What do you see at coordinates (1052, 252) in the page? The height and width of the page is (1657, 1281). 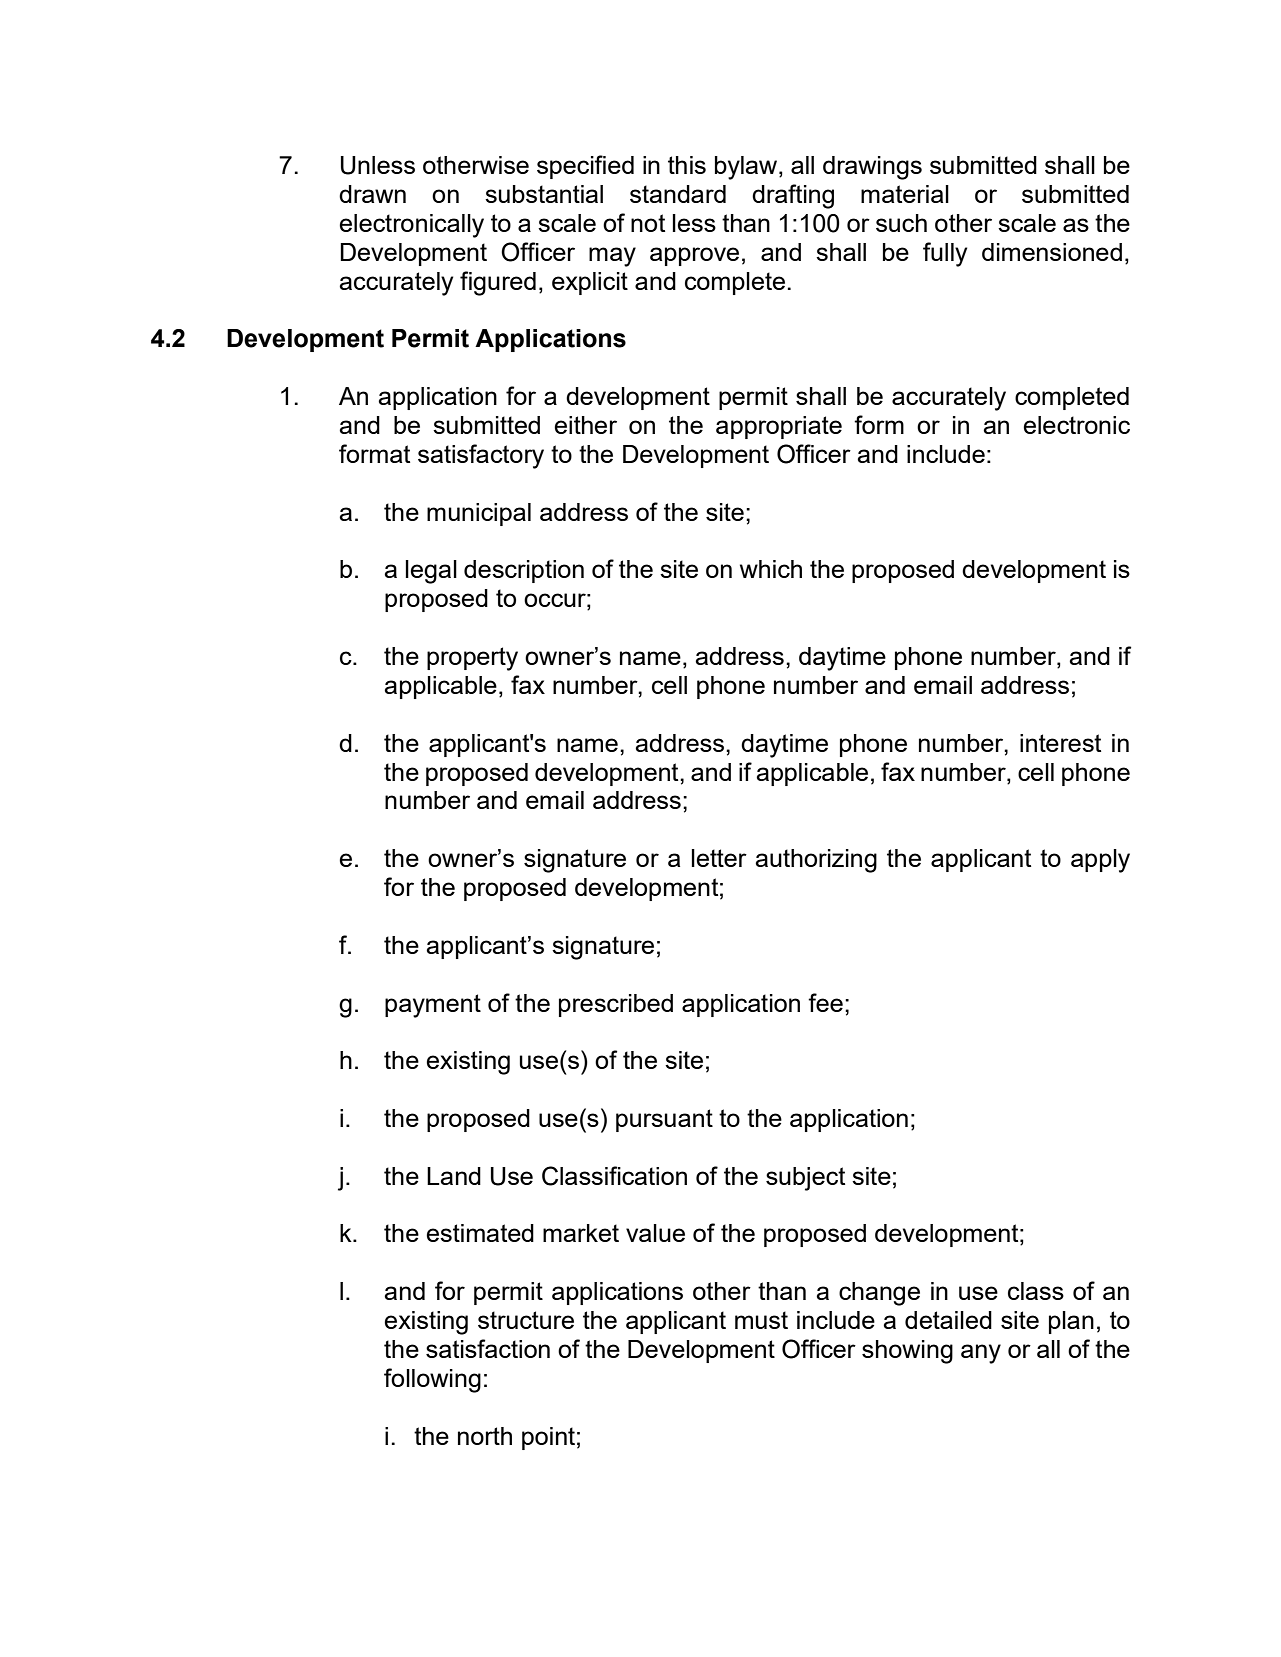 I see `dimensioned` at bounding box center [1052, 252].
